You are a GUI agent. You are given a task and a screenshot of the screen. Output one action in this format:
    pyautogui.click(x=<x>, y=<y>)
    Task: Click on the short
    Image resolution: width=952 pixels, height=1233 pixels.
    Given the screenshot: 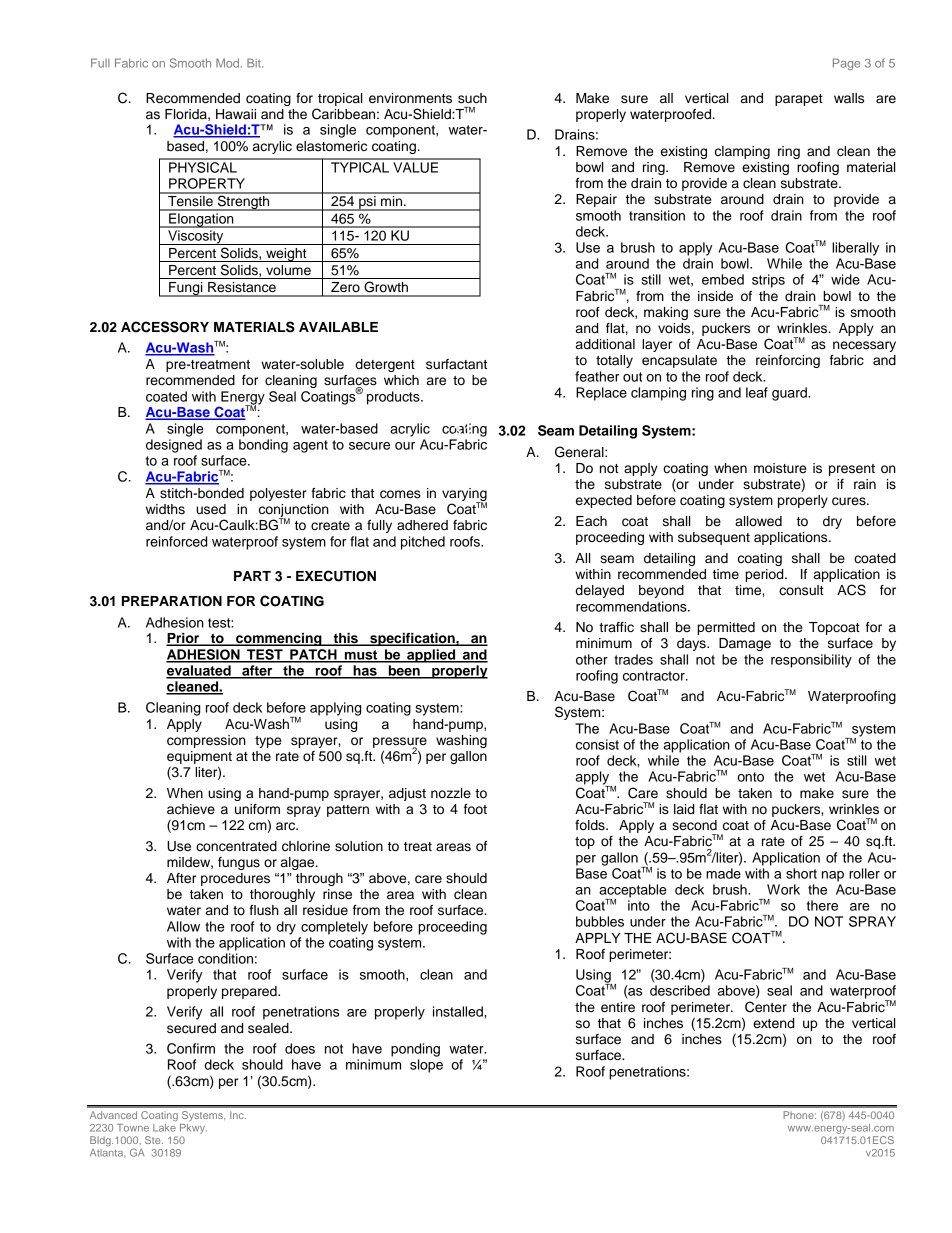 What is the action you would take?
    pyautogui.click(x=801, y=873)
